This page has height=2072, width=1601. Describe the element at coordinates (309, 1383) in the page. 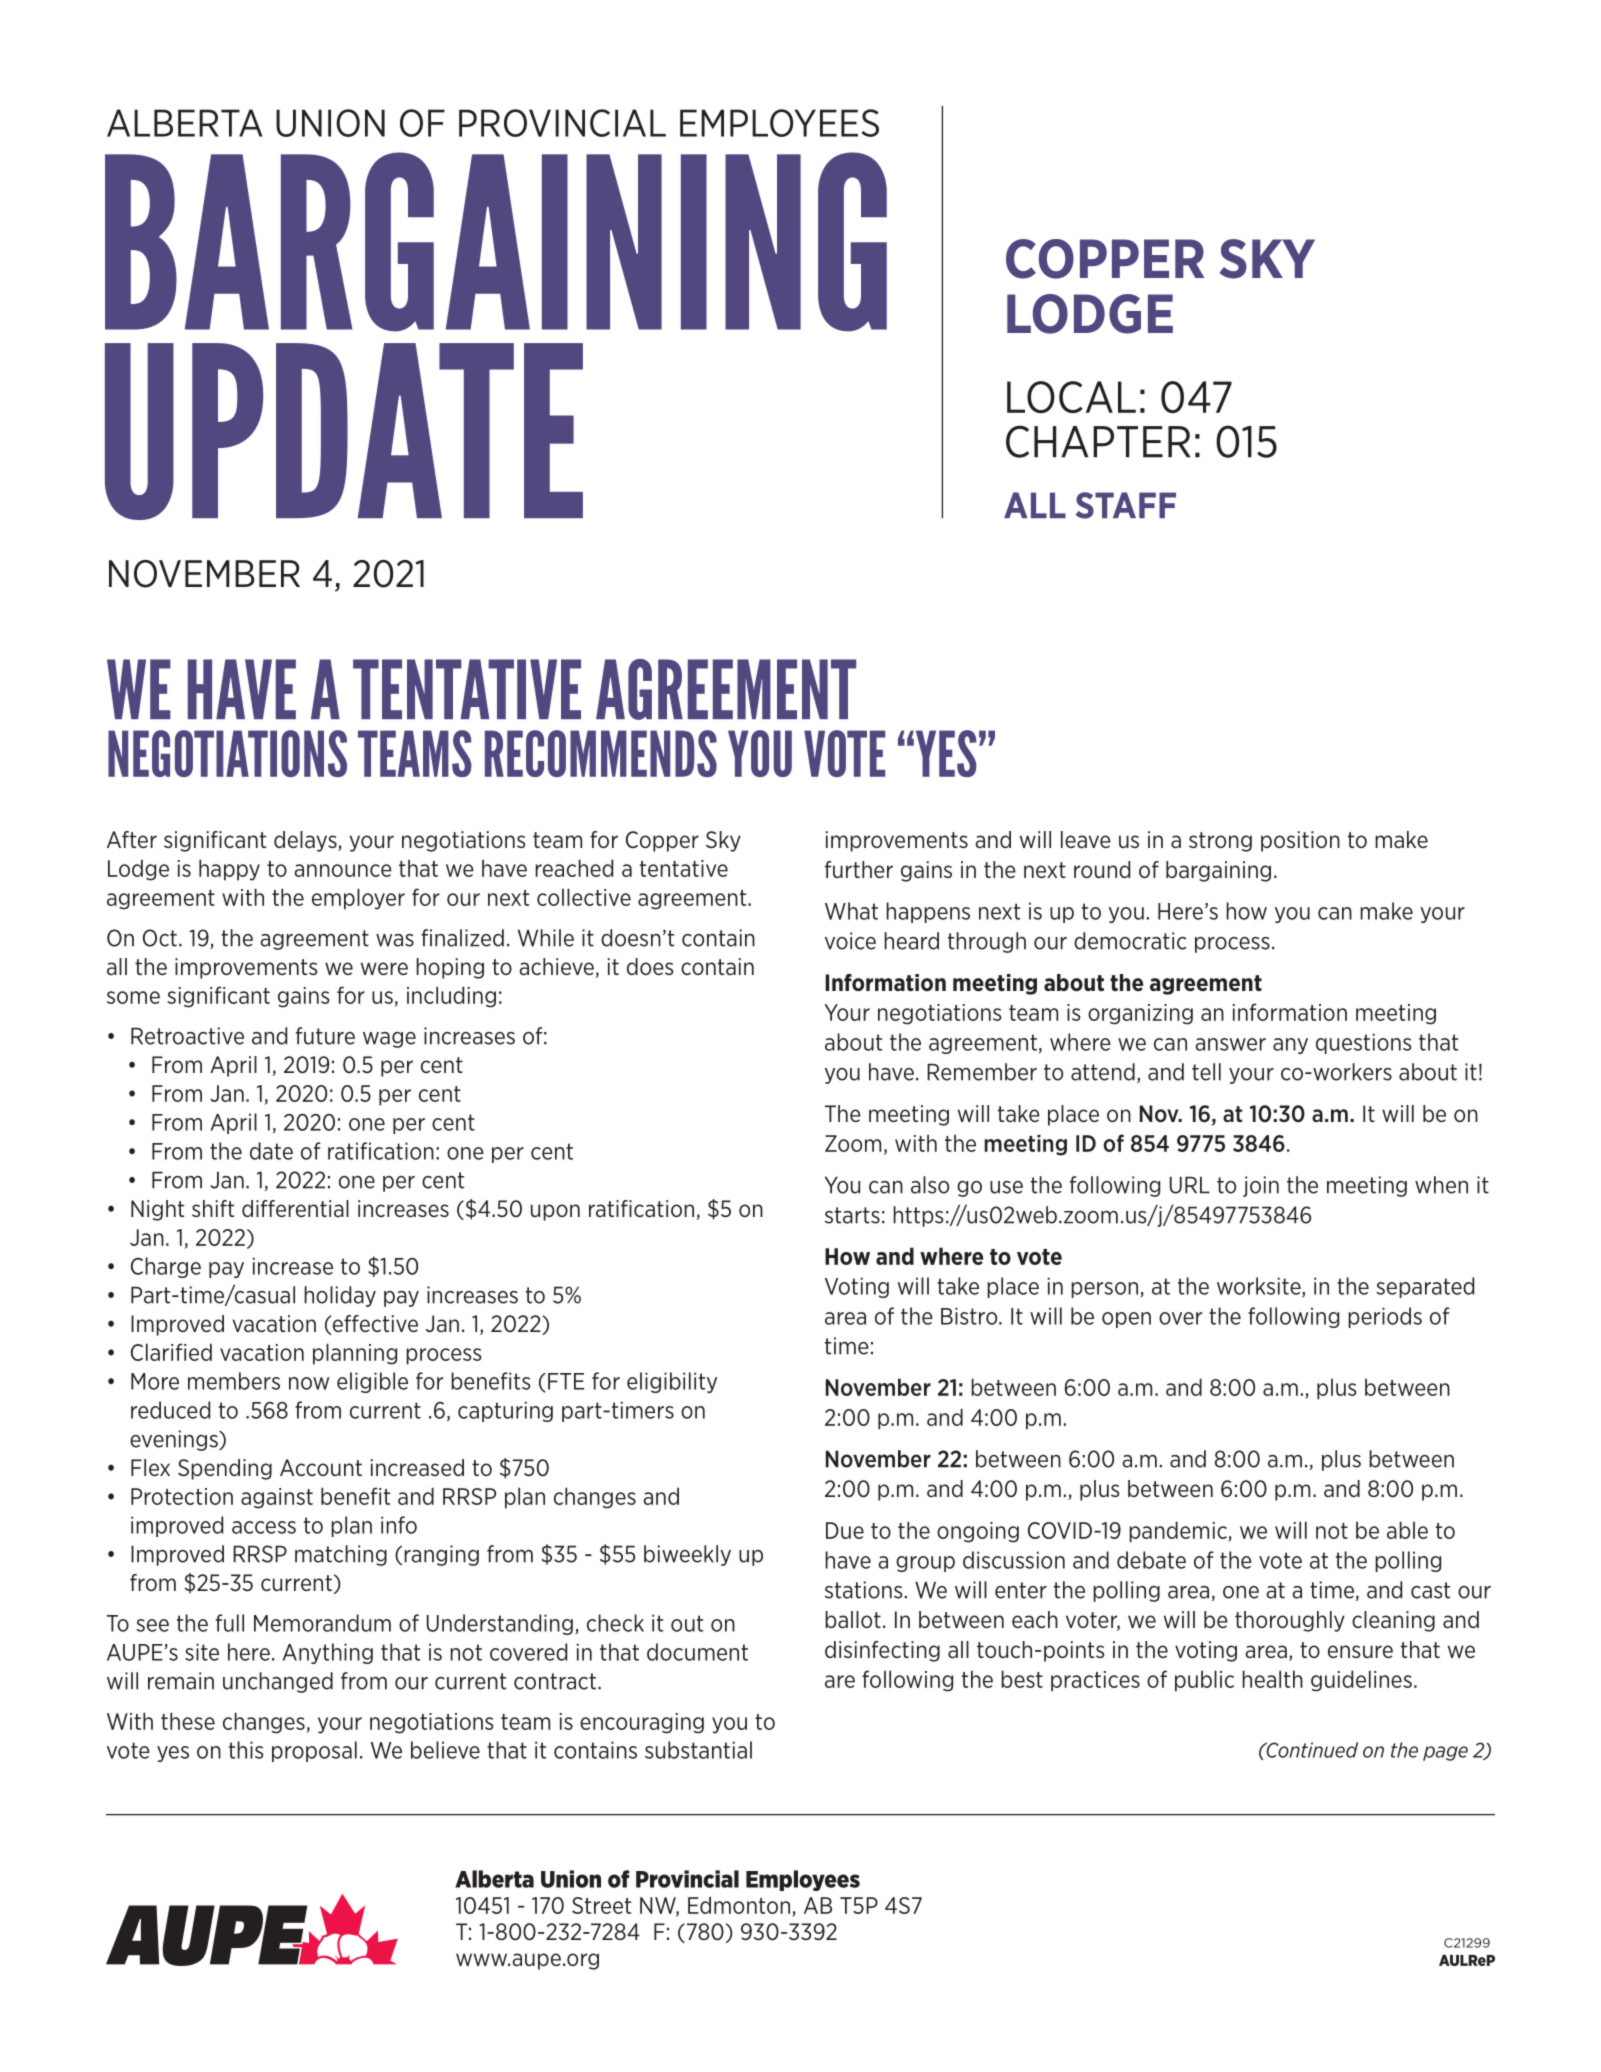

I see `now` at that location.
